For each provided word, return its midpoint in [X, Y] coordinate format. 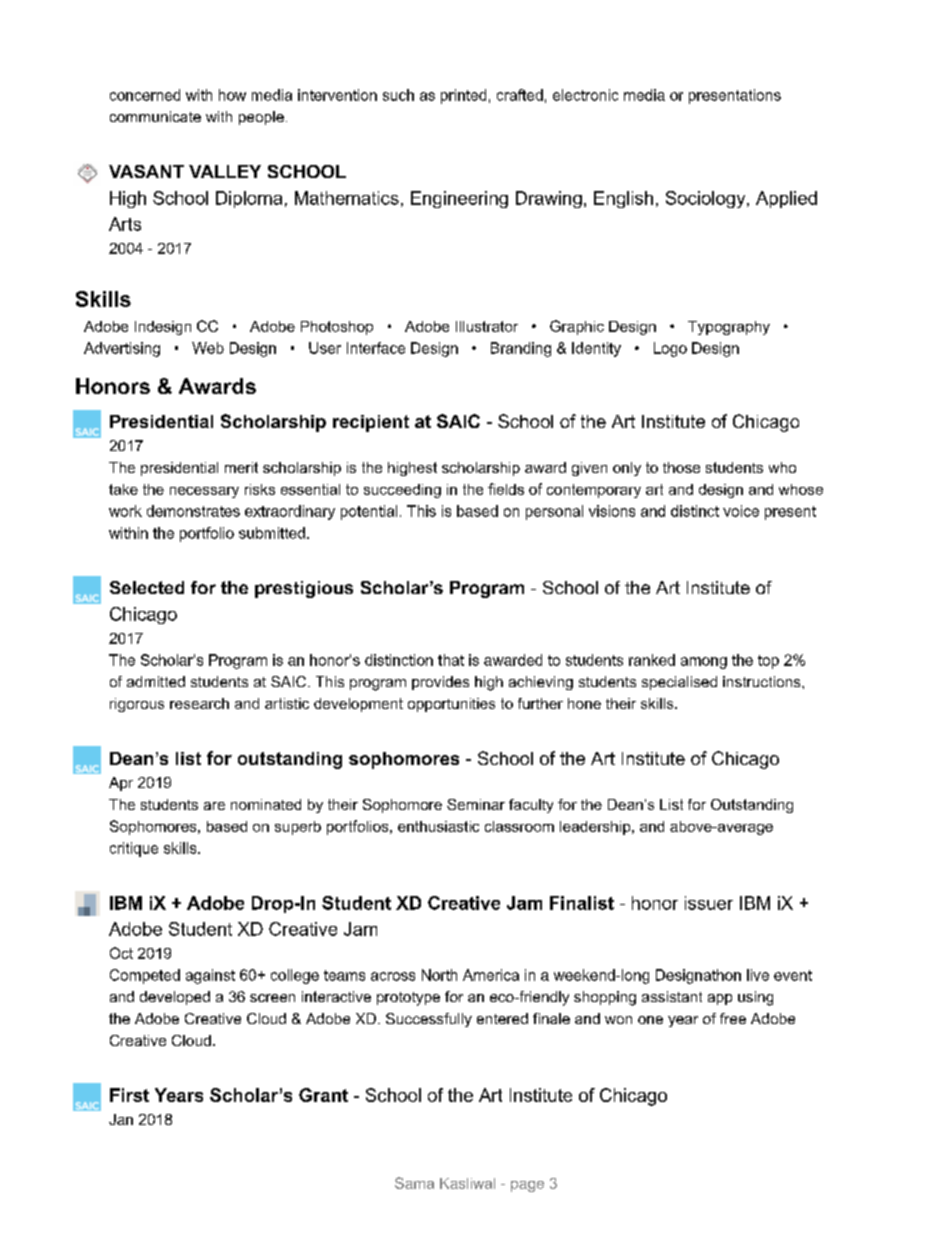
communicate [155, 116]
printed [463, 96]
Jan [121, 1119]
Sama [414, 1183]
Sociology [707, 199]
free [733, 1018]
